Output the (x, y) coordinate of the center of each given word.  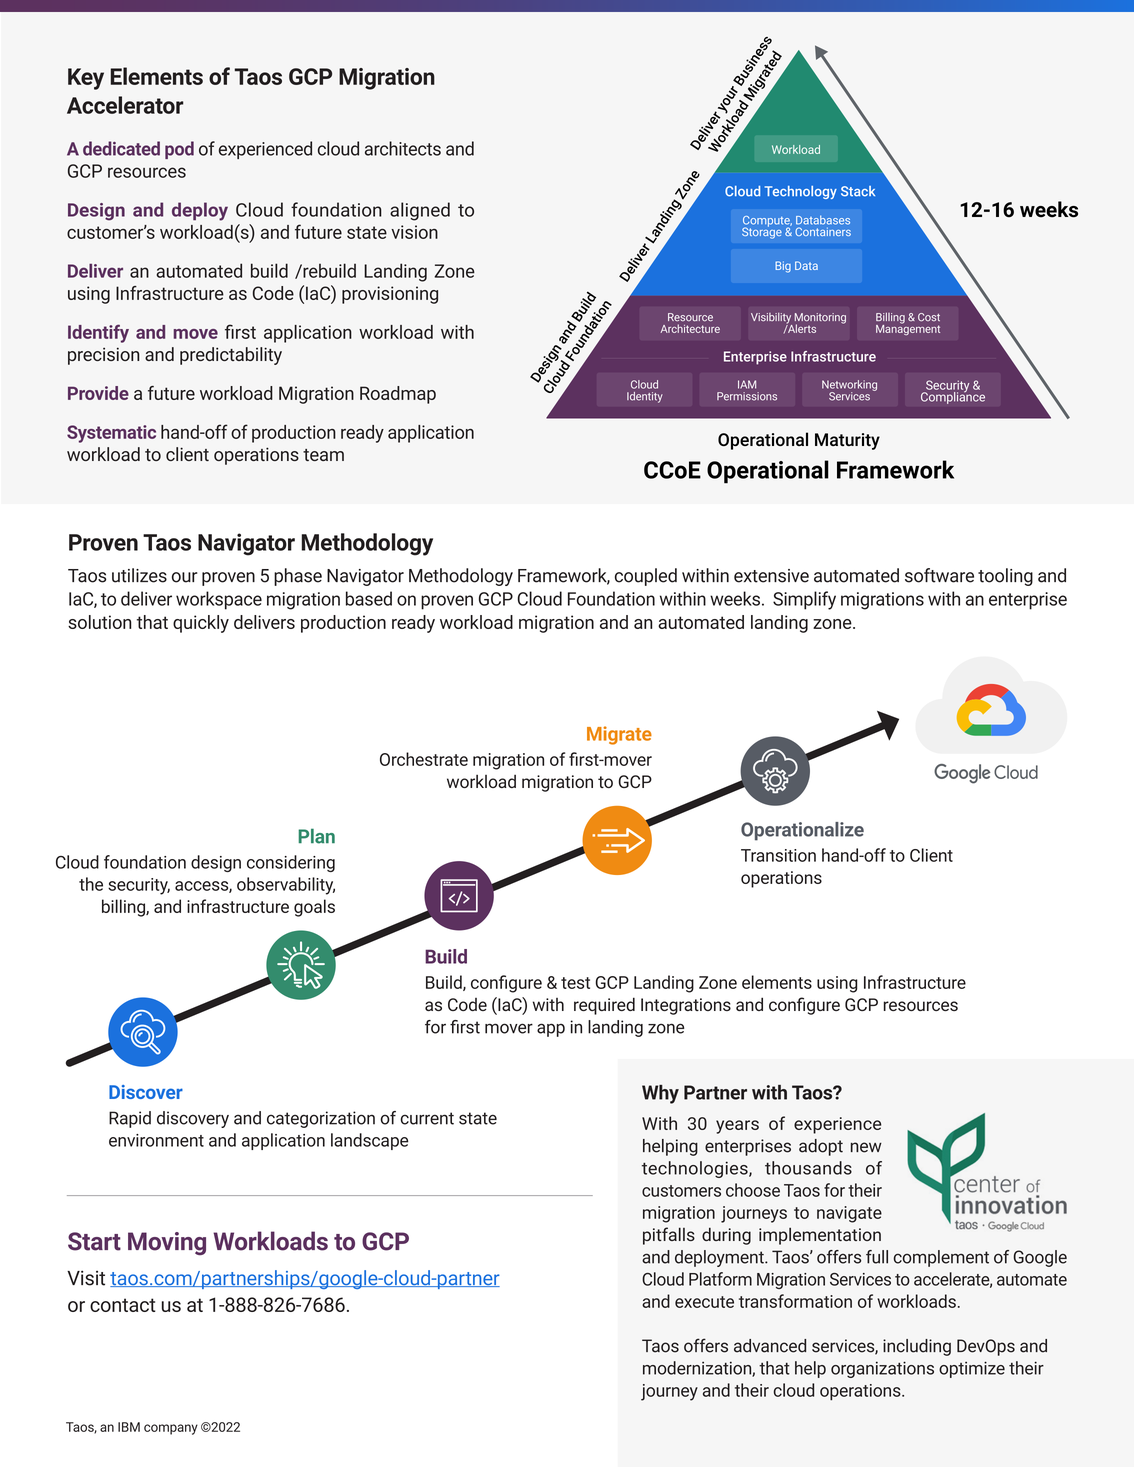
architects (403, 148)
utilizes (139, 575)
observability (286, 886)
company (171, 1429)
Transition (778, 855)
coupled (646, 577)
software (939, 575)
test (575, 983)
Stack (858, 191)
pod (179, 150)
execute (704, 1302)
